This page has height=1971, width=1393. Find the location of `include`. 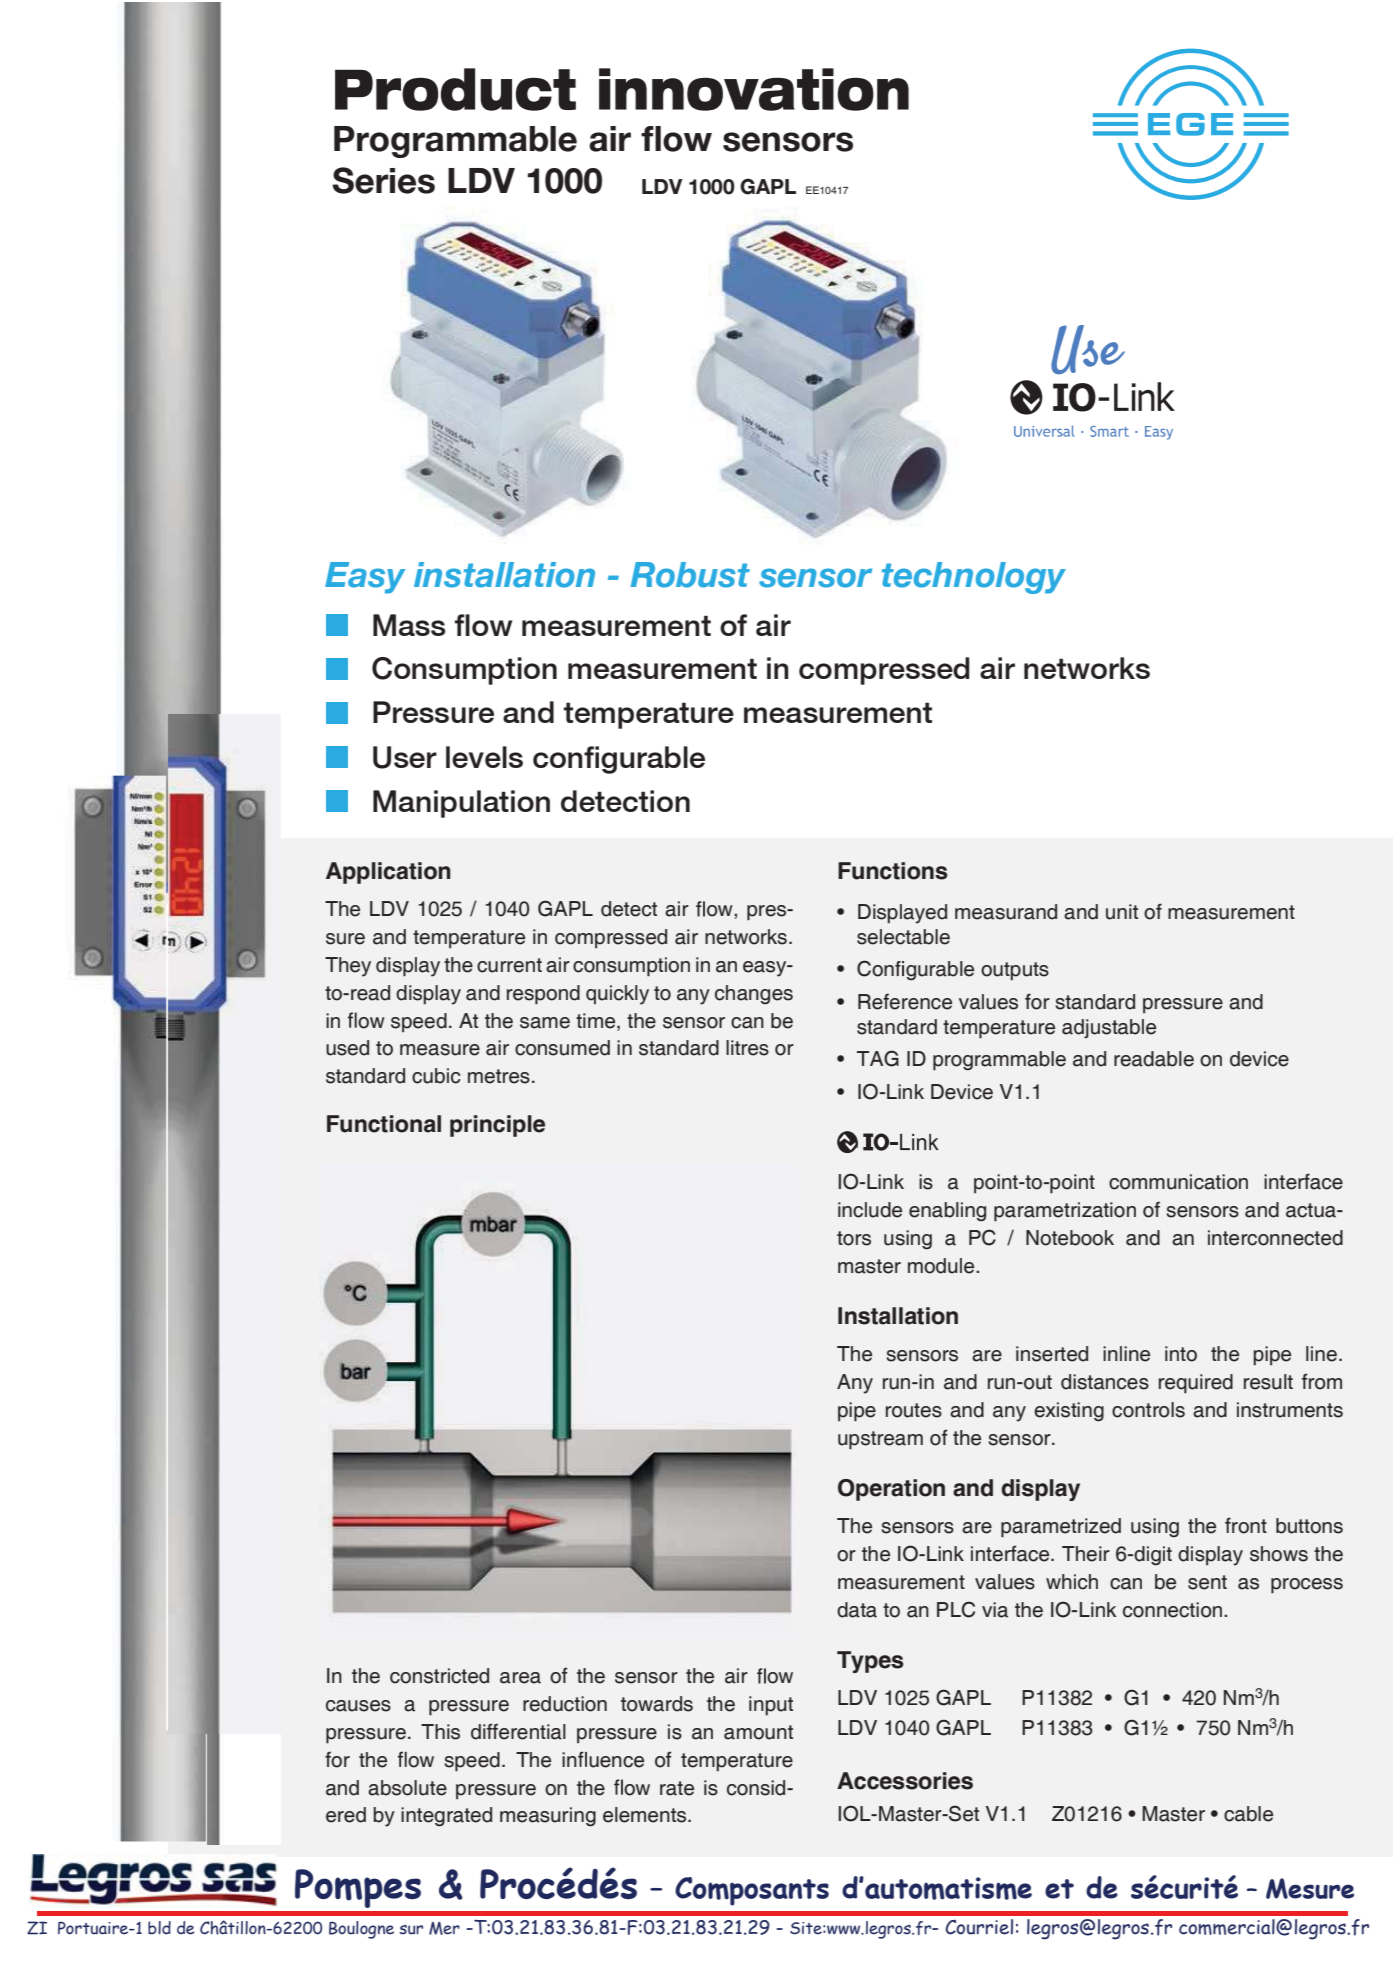

include is located at coordinates (870, 1210).
